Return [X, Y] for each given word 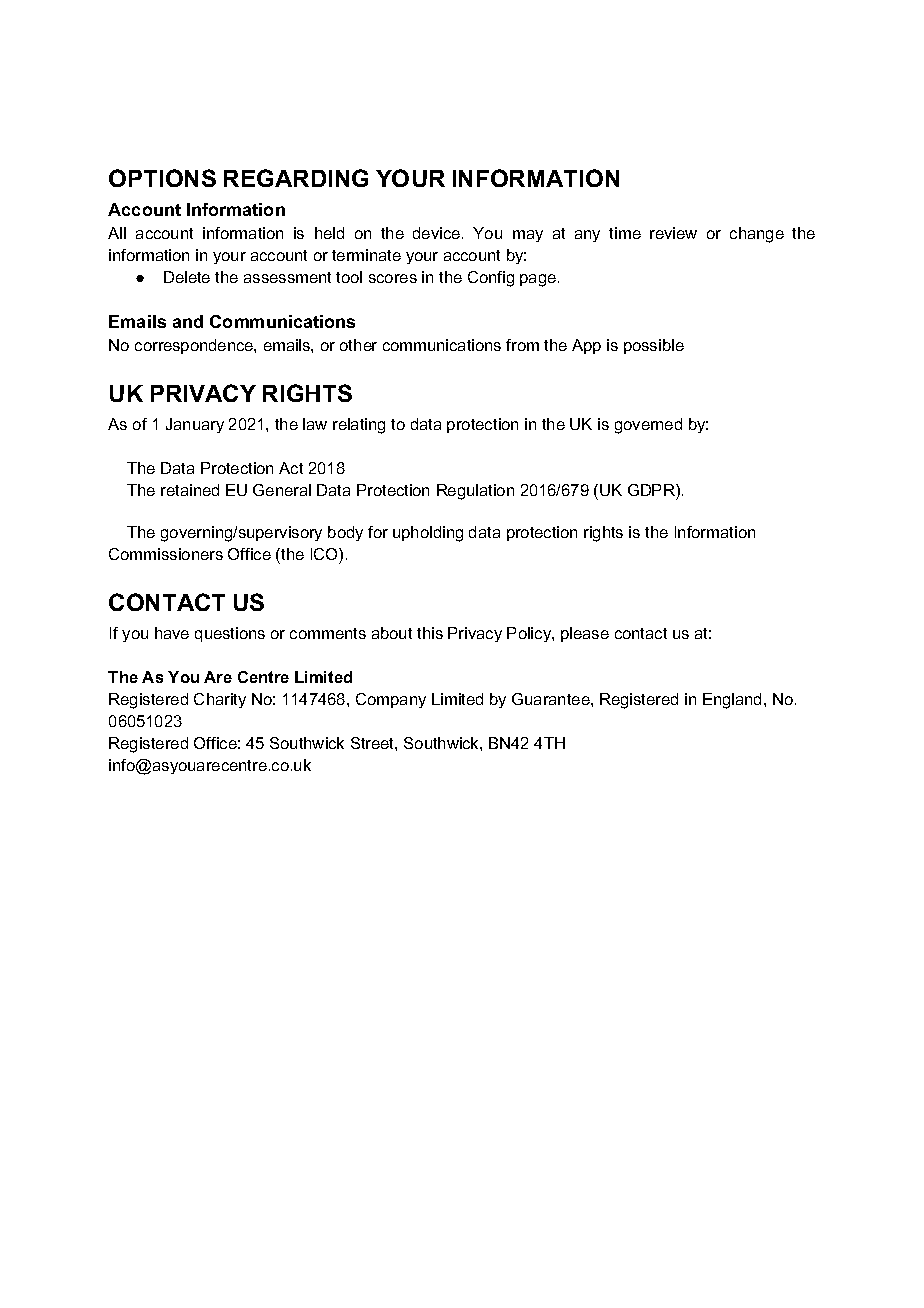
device [438, 233]
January [195, 425]
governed [648, 426]
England [732, 701]
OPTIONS [162, 178]
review [673, 233]
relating [359, 426]
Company [391, 700]
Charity [220, 700]
